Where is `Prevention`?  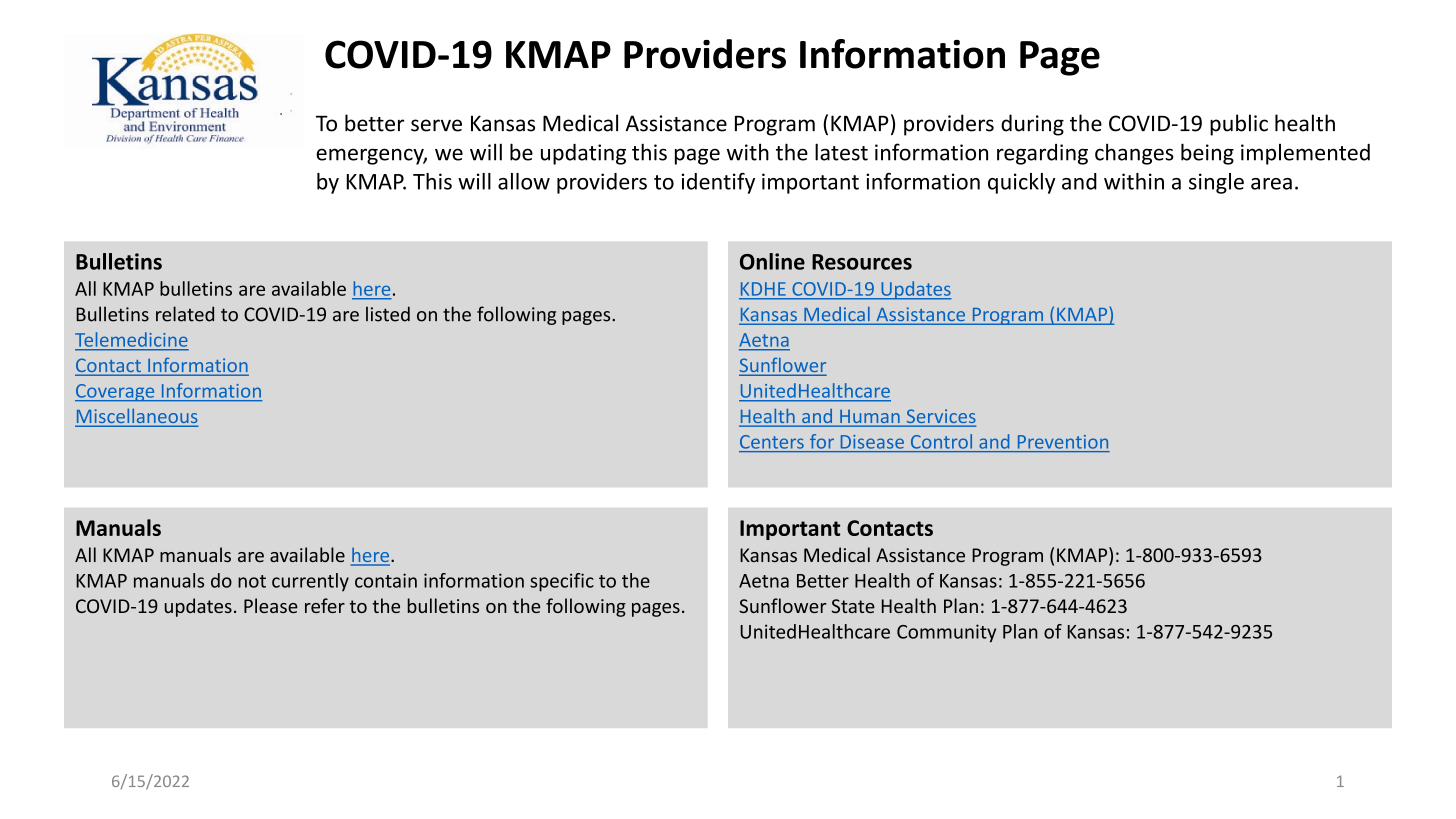 Prevention is located at coordinates (1063, 442).
